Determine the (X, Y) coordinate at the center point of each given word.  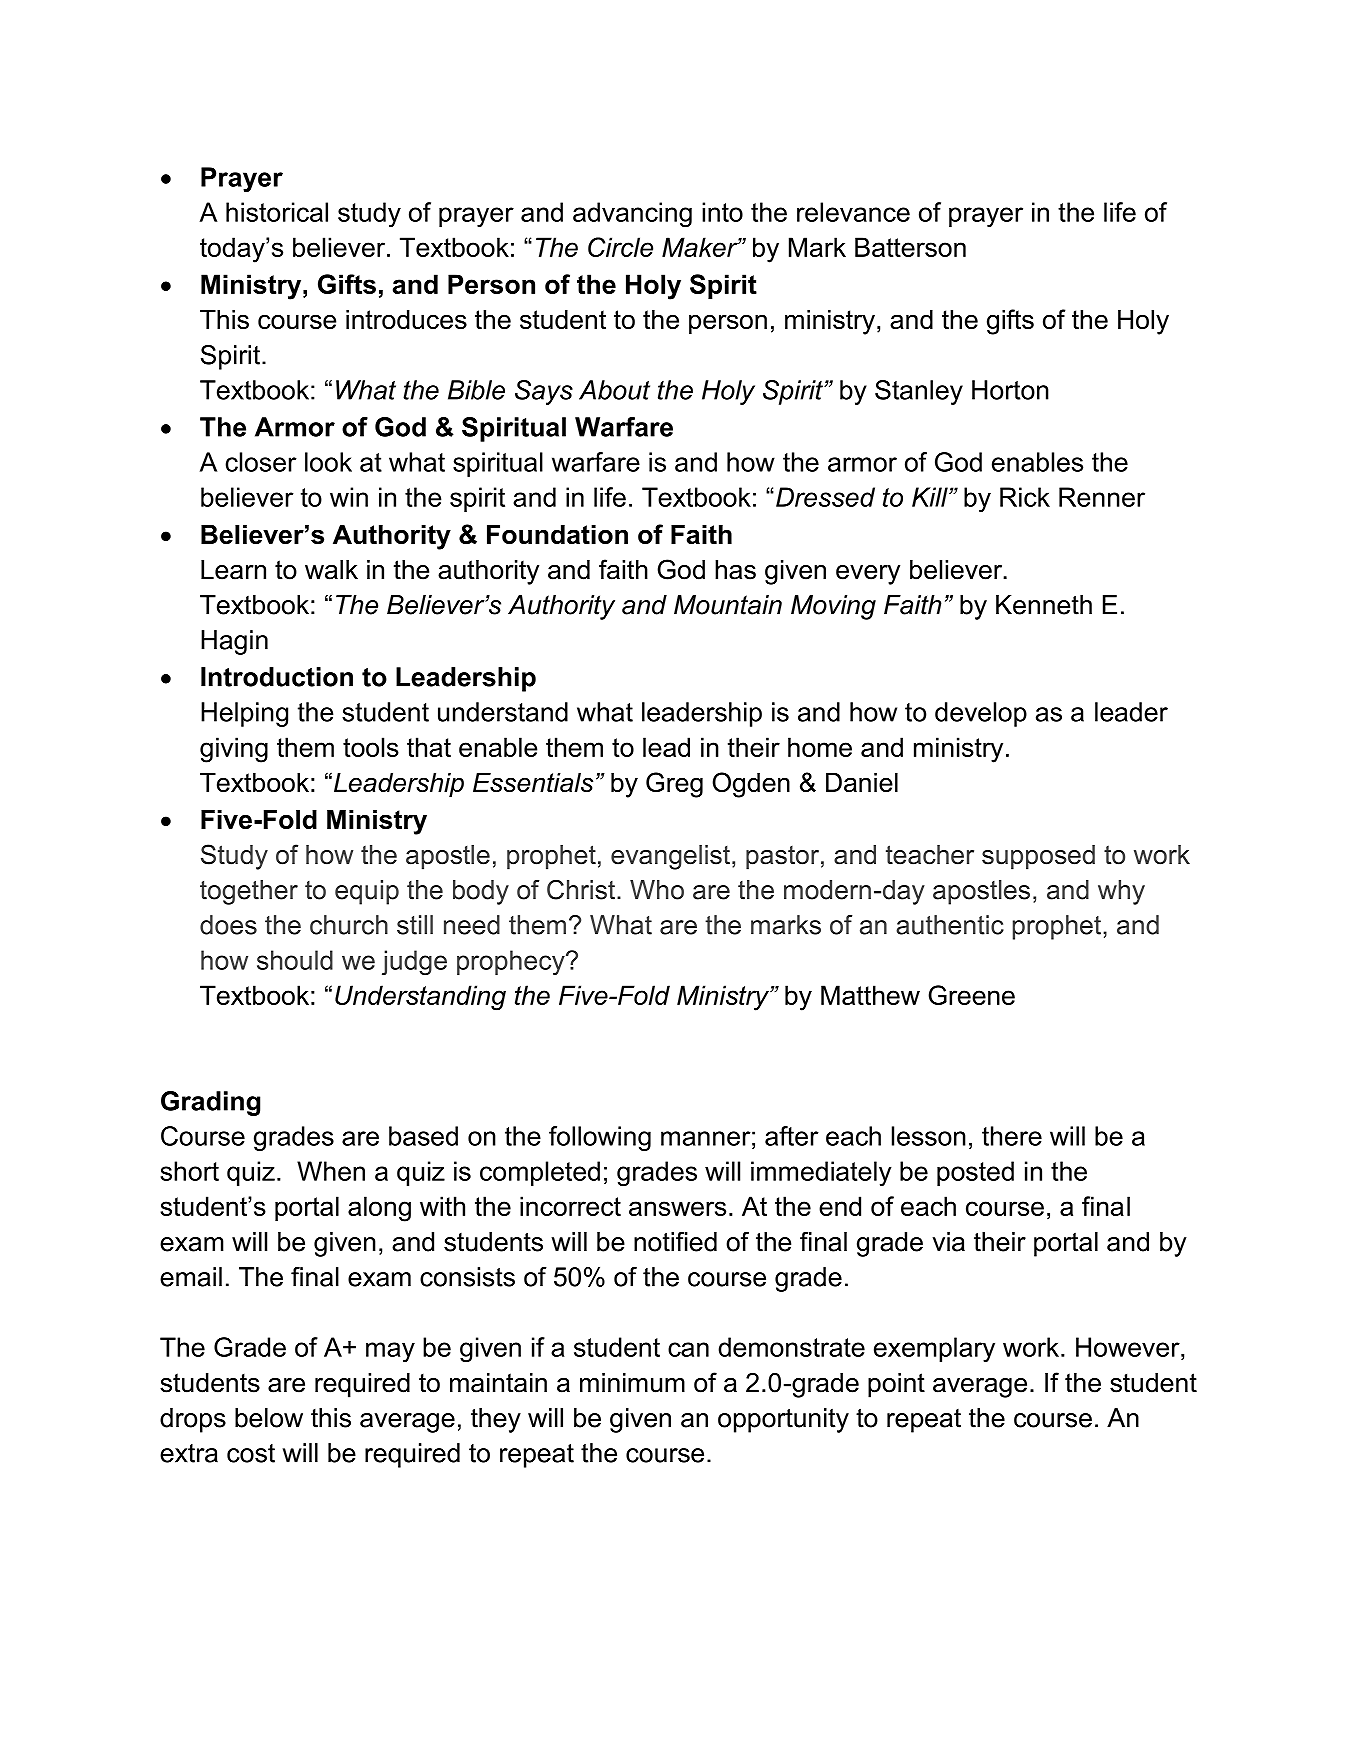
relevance (853, 212)
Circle (620, 247)
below (269, 1418)
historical (277, 212)
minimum (632, 1383)
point (896, 1385)
